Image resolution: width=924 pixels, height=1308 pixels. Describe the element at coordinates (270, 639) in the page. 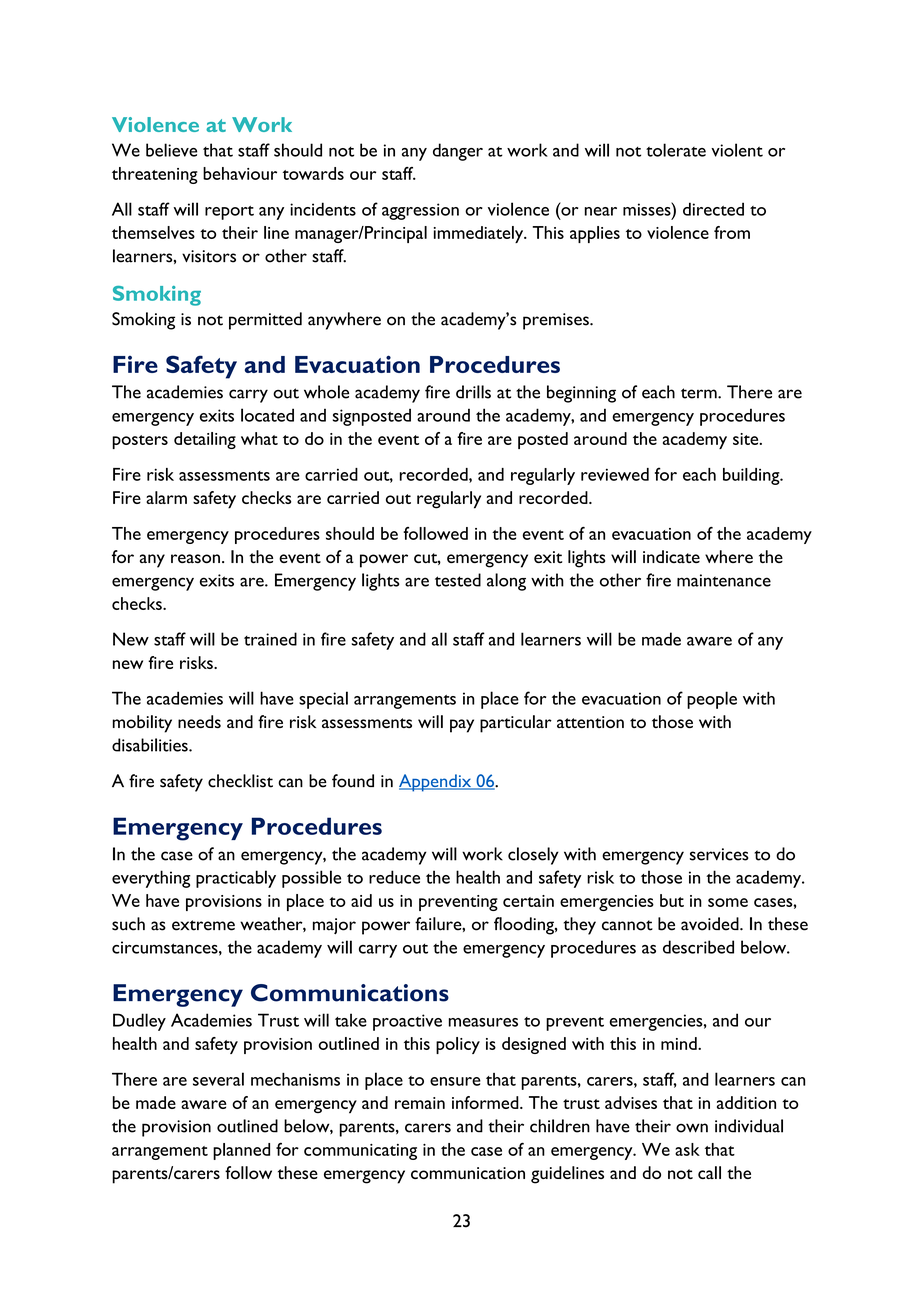

I see `trained` at that location.
